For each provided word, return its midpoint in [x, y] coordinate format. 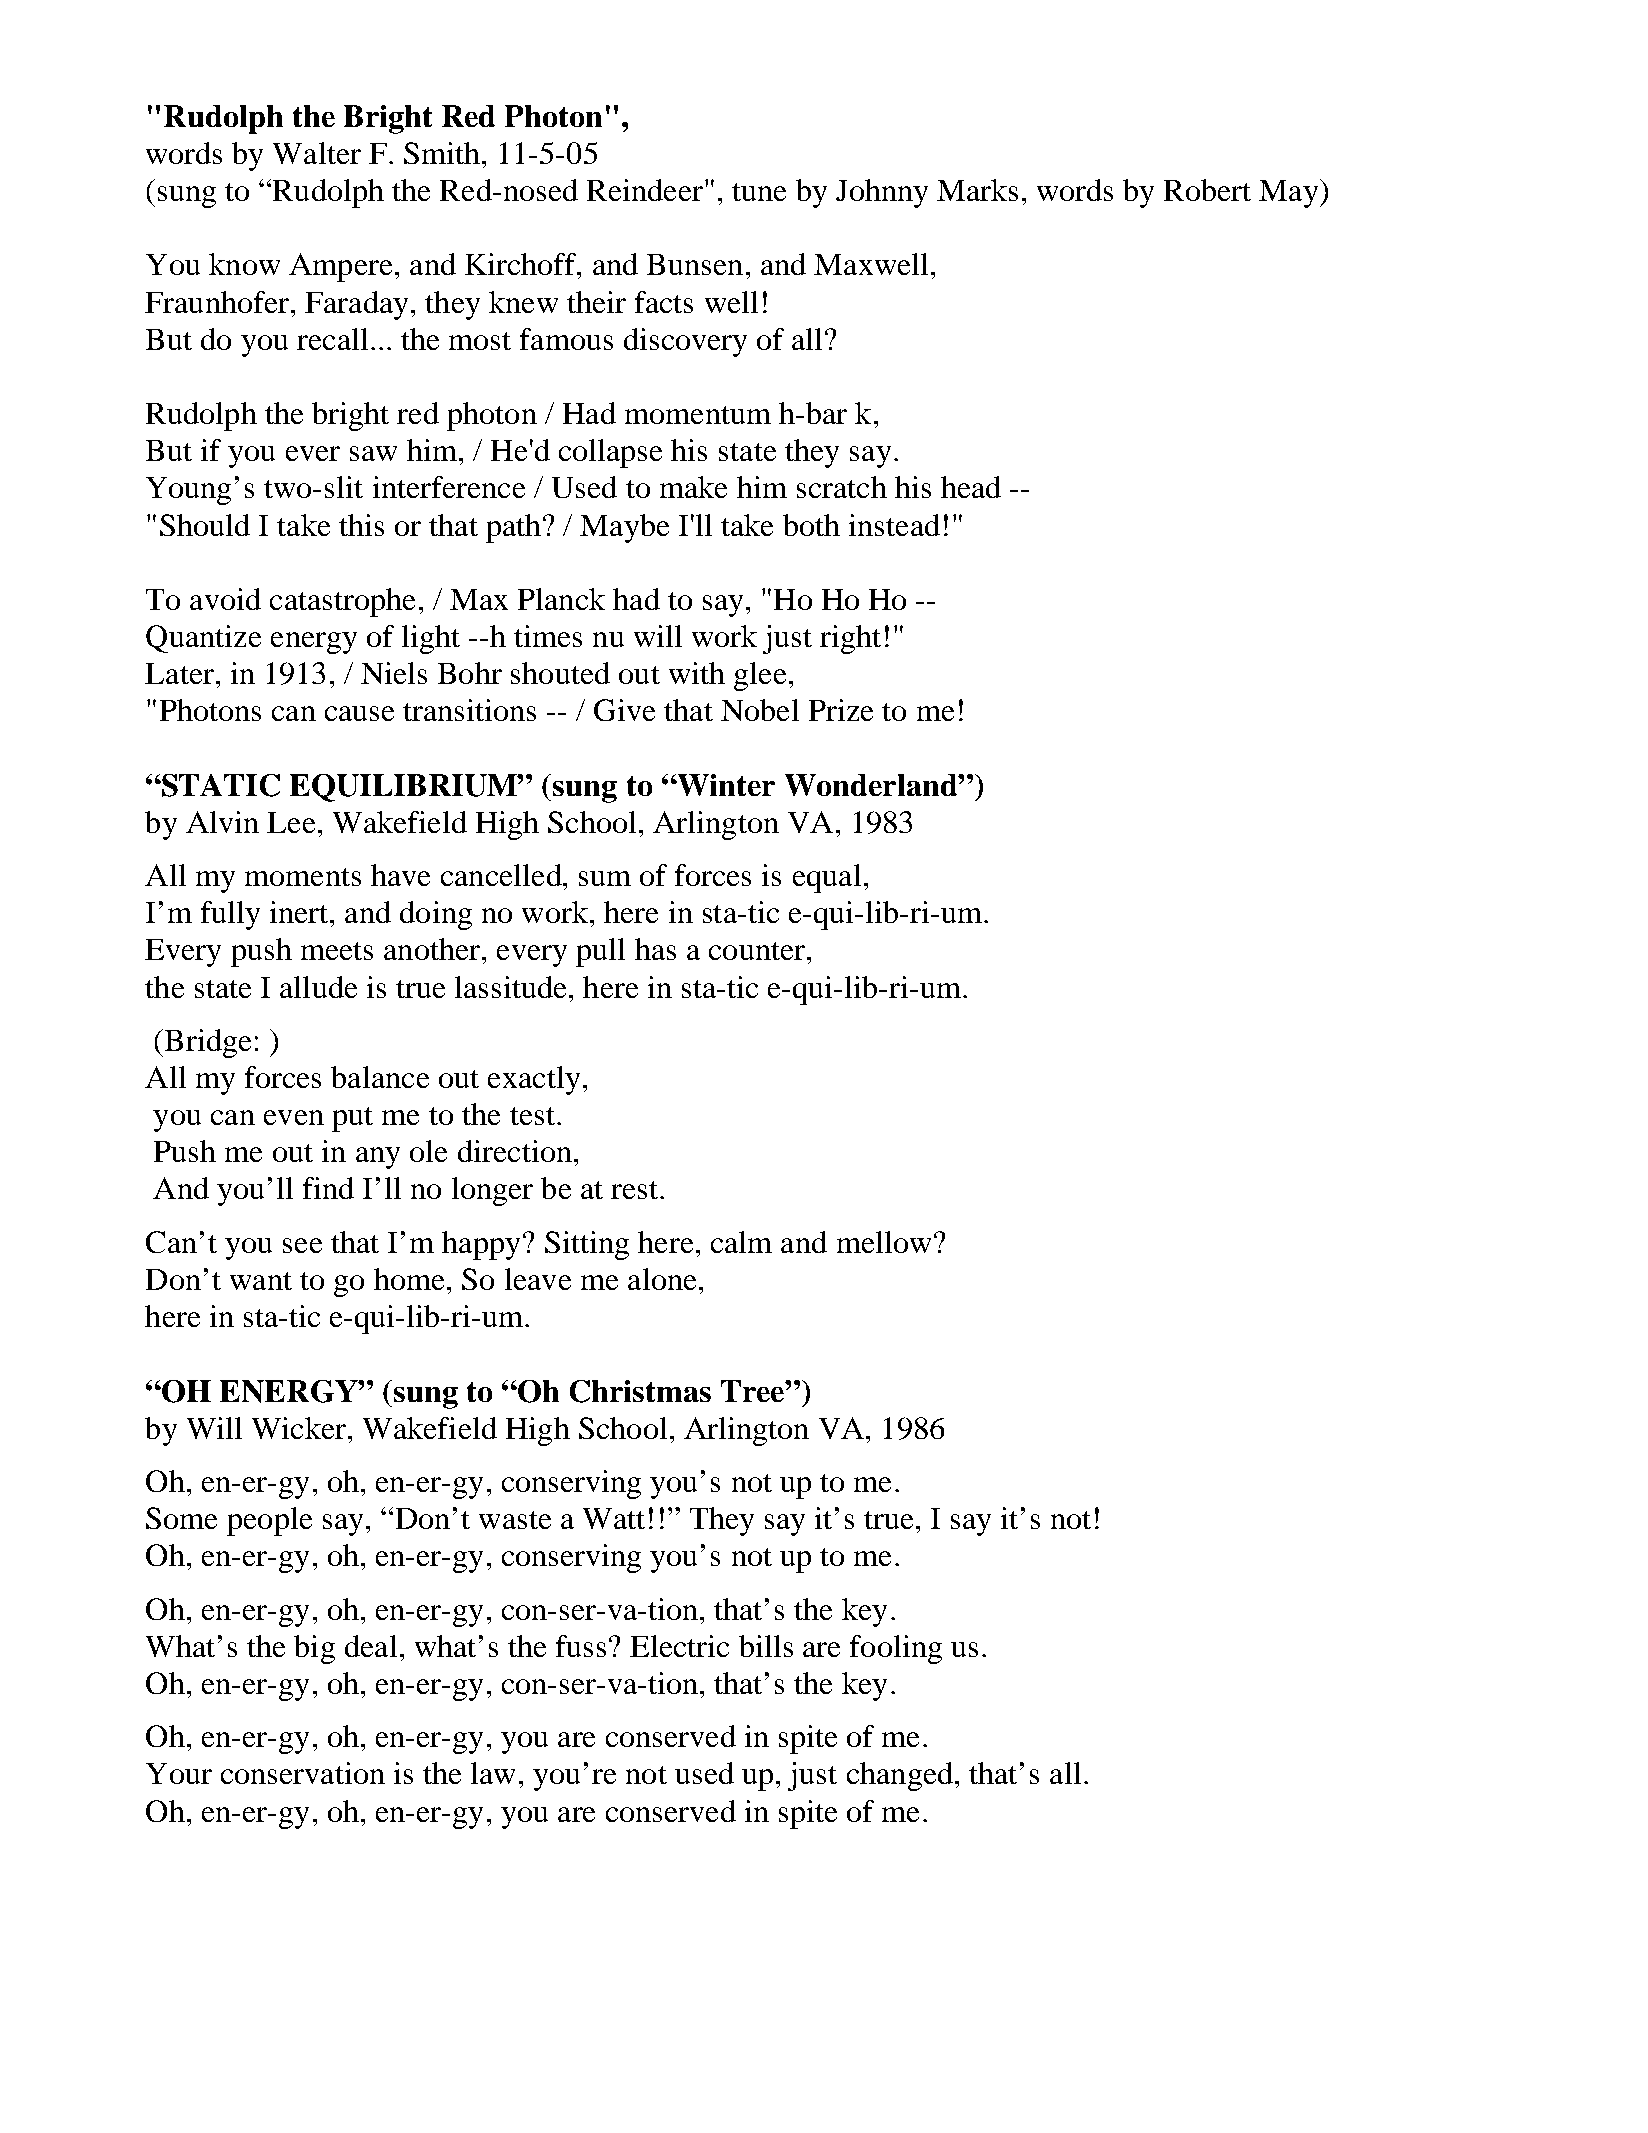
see [302, 1245]
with [697, 673]
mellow [884, 1242]
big [314, 1649]
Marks [977, 190]
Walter [317, 153]
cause [359, 713]
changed [900, 1776]
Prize [841, 710]
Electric [679, 1646]
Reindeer [645, 190]
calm [741, 1242]
